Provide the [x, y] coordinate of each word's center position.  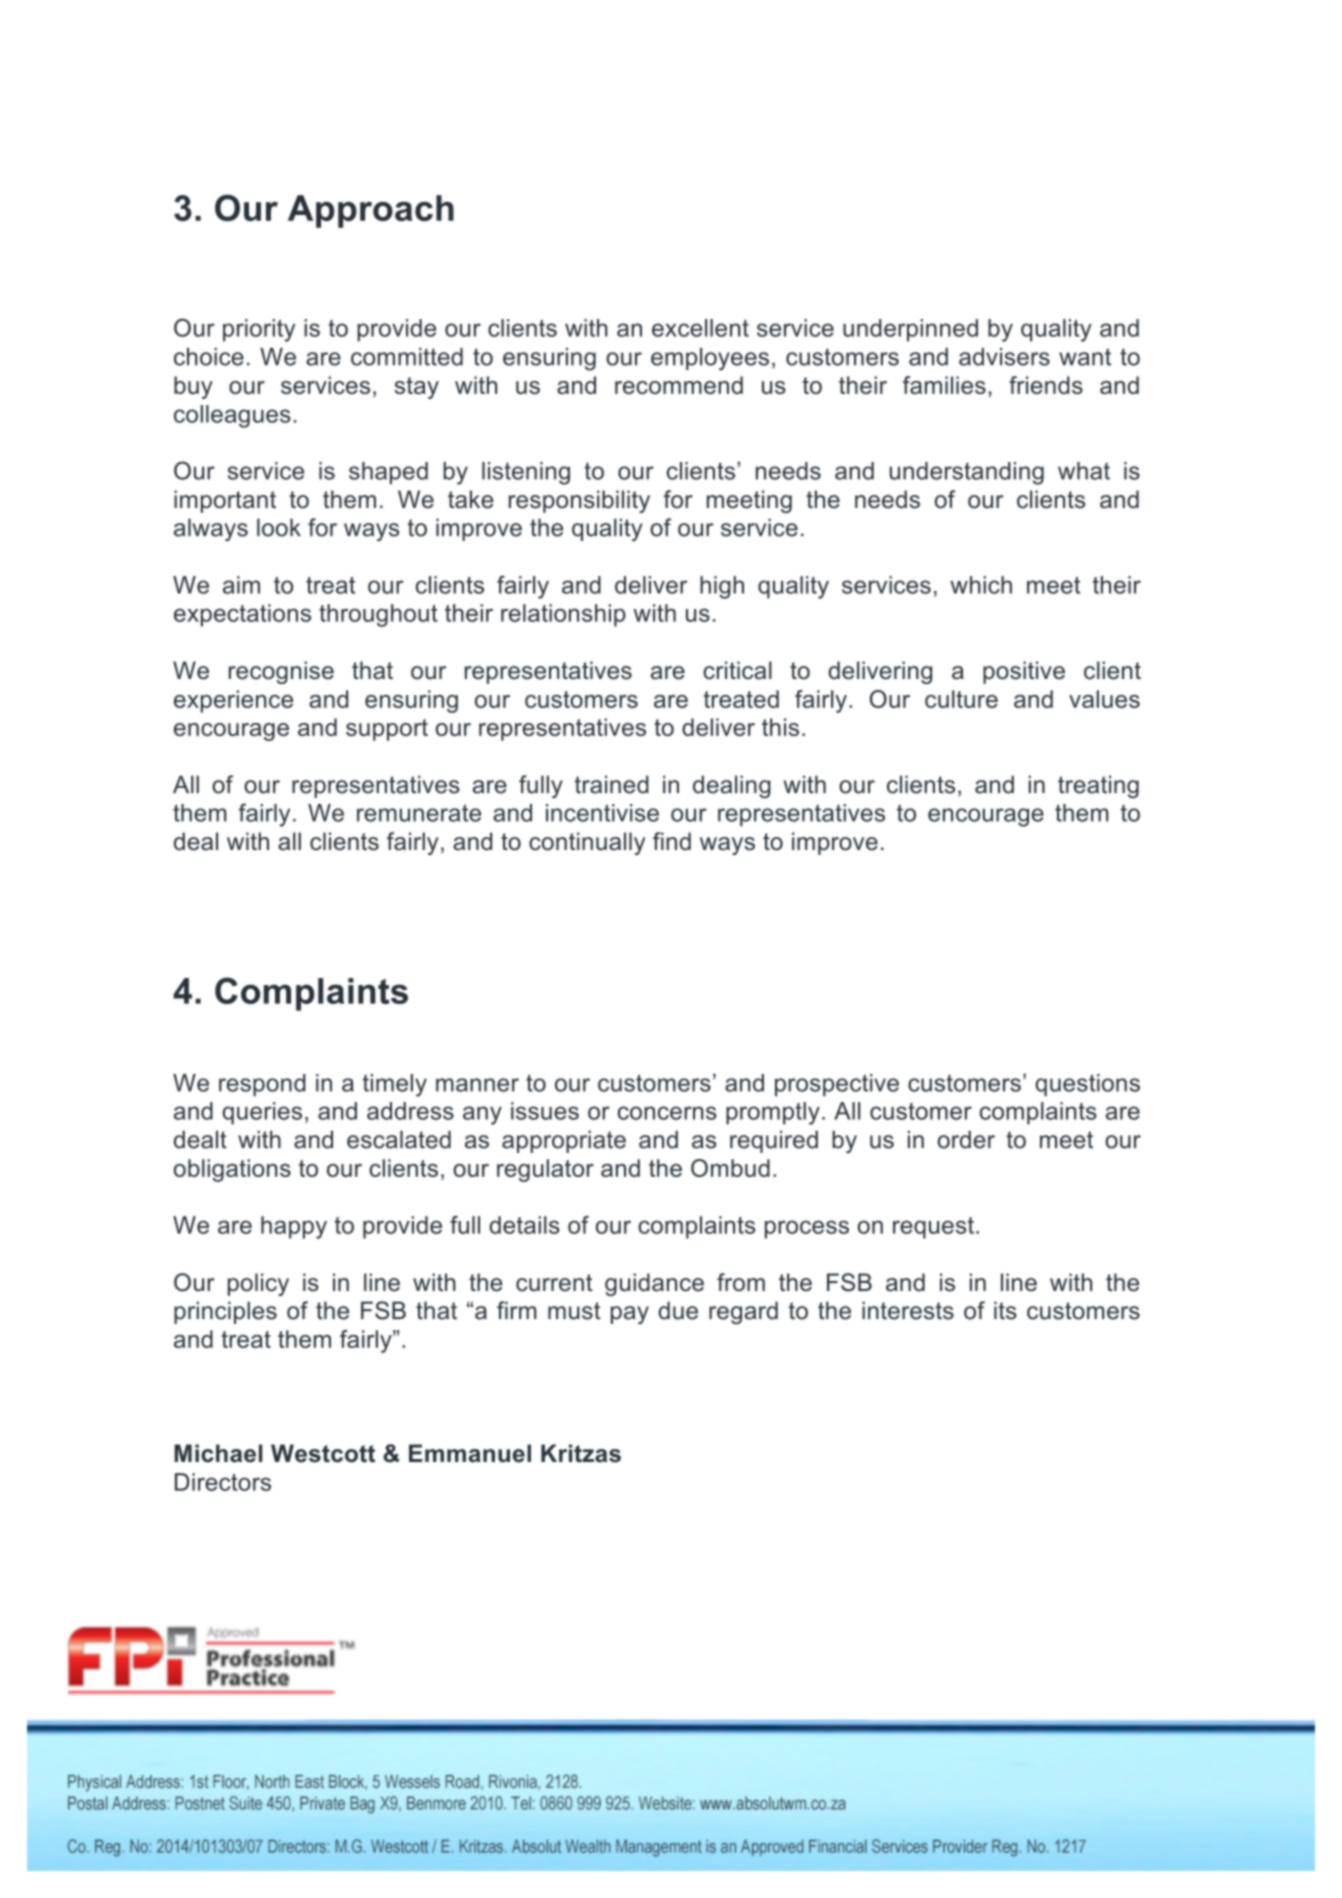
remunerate [419, 813]
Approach [371, 211]
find [672, 841]
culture [961, 699]
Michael [218, 1453]
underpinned [910, 330]
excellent [700, 328]
